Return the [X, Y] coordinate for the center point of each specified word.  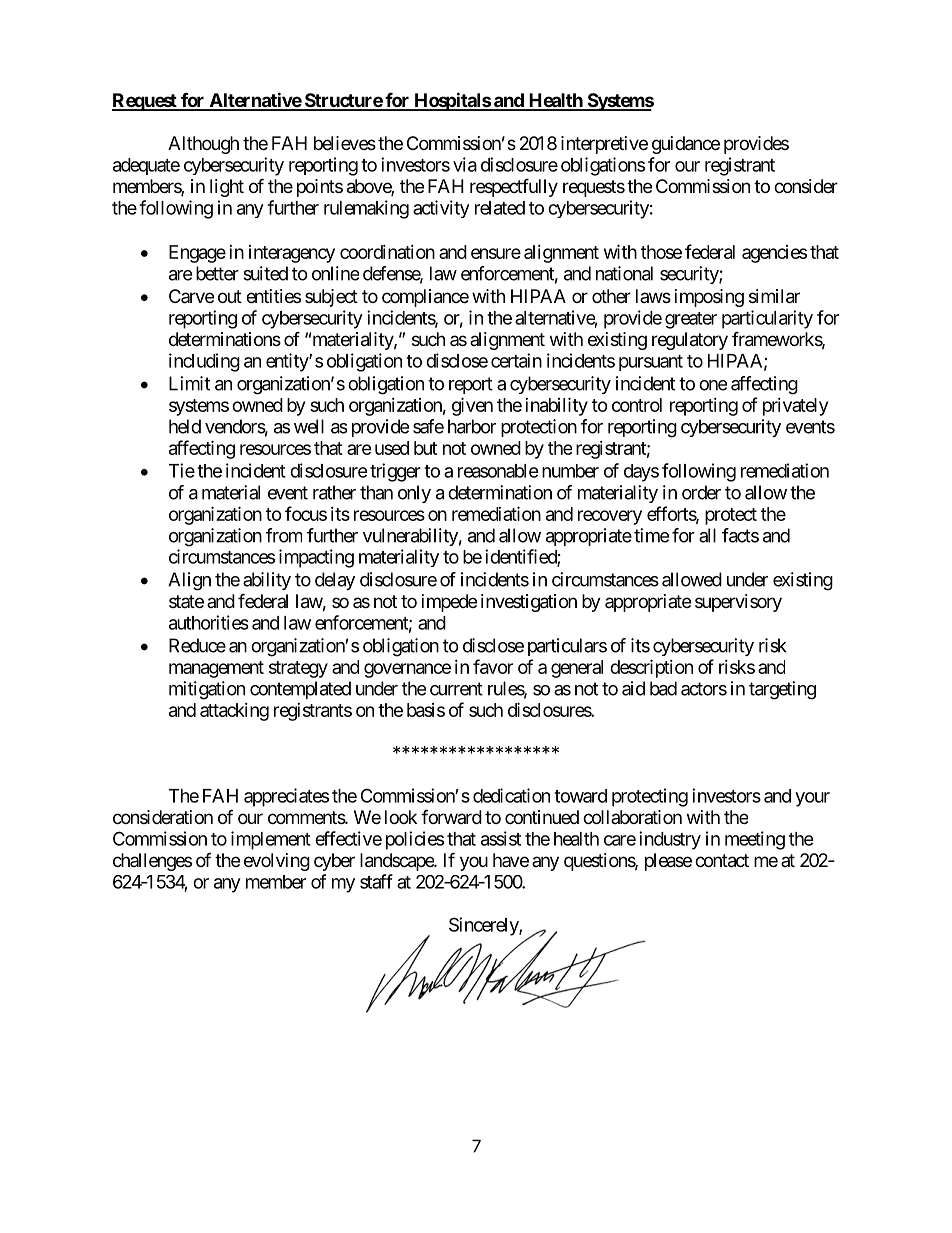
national [624, 273]
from [284, 535]
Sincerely [484, 926]
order [701, 492]
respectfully [514, 187]
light [227, 188]
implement [271, 840]
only [414, 494]
